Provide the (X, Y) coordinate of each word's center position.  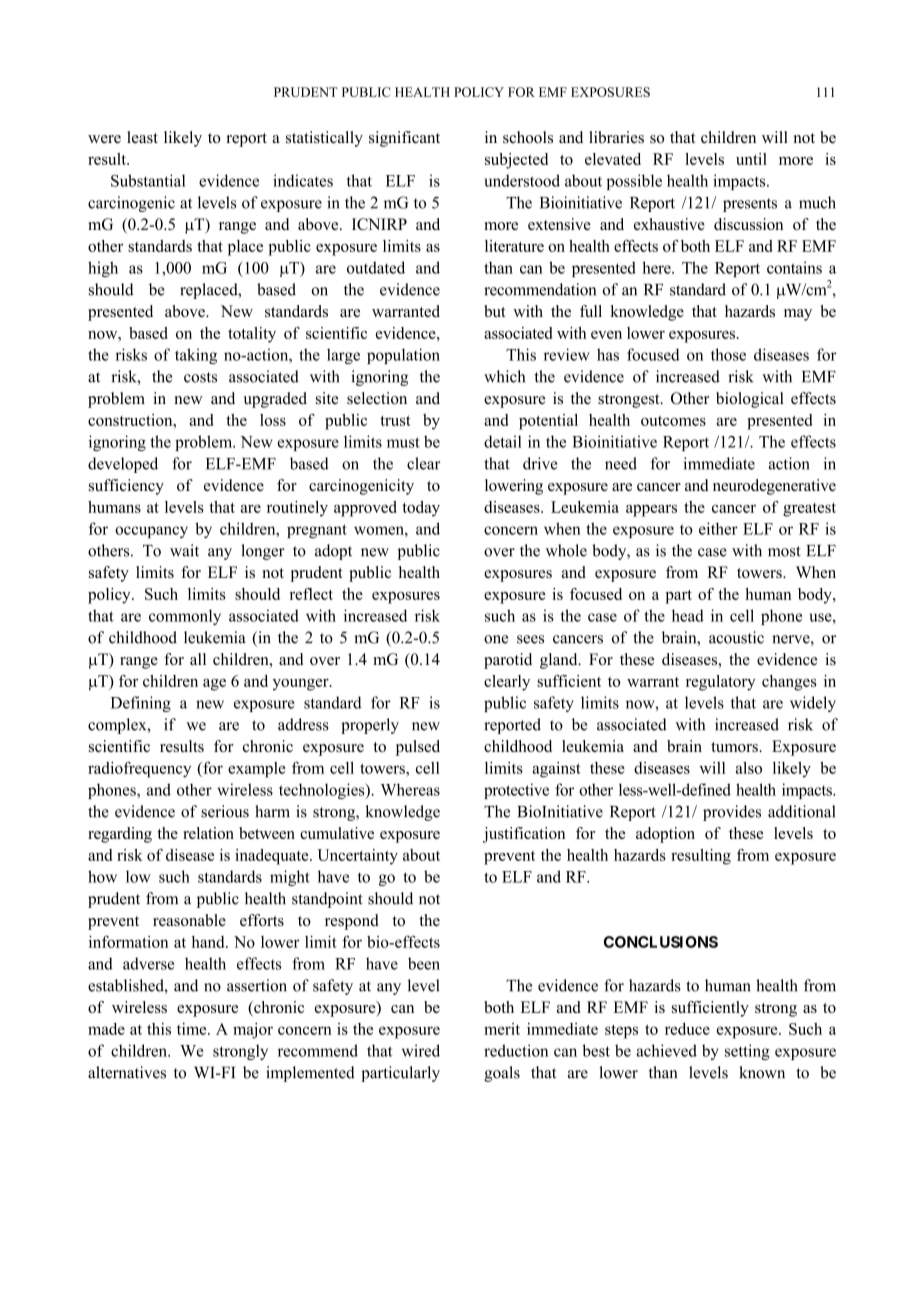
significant (404, 139)
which (504, 376)
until (751, 159)
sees (530, 639)
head (688, 615)
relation (208, 833)
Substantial (148, 180)
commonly (185, 617)
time (193, 1029)
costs (200, 377)
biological (750, 400)
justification (524, 835)
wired (421, 1050)
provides (732, 813)
